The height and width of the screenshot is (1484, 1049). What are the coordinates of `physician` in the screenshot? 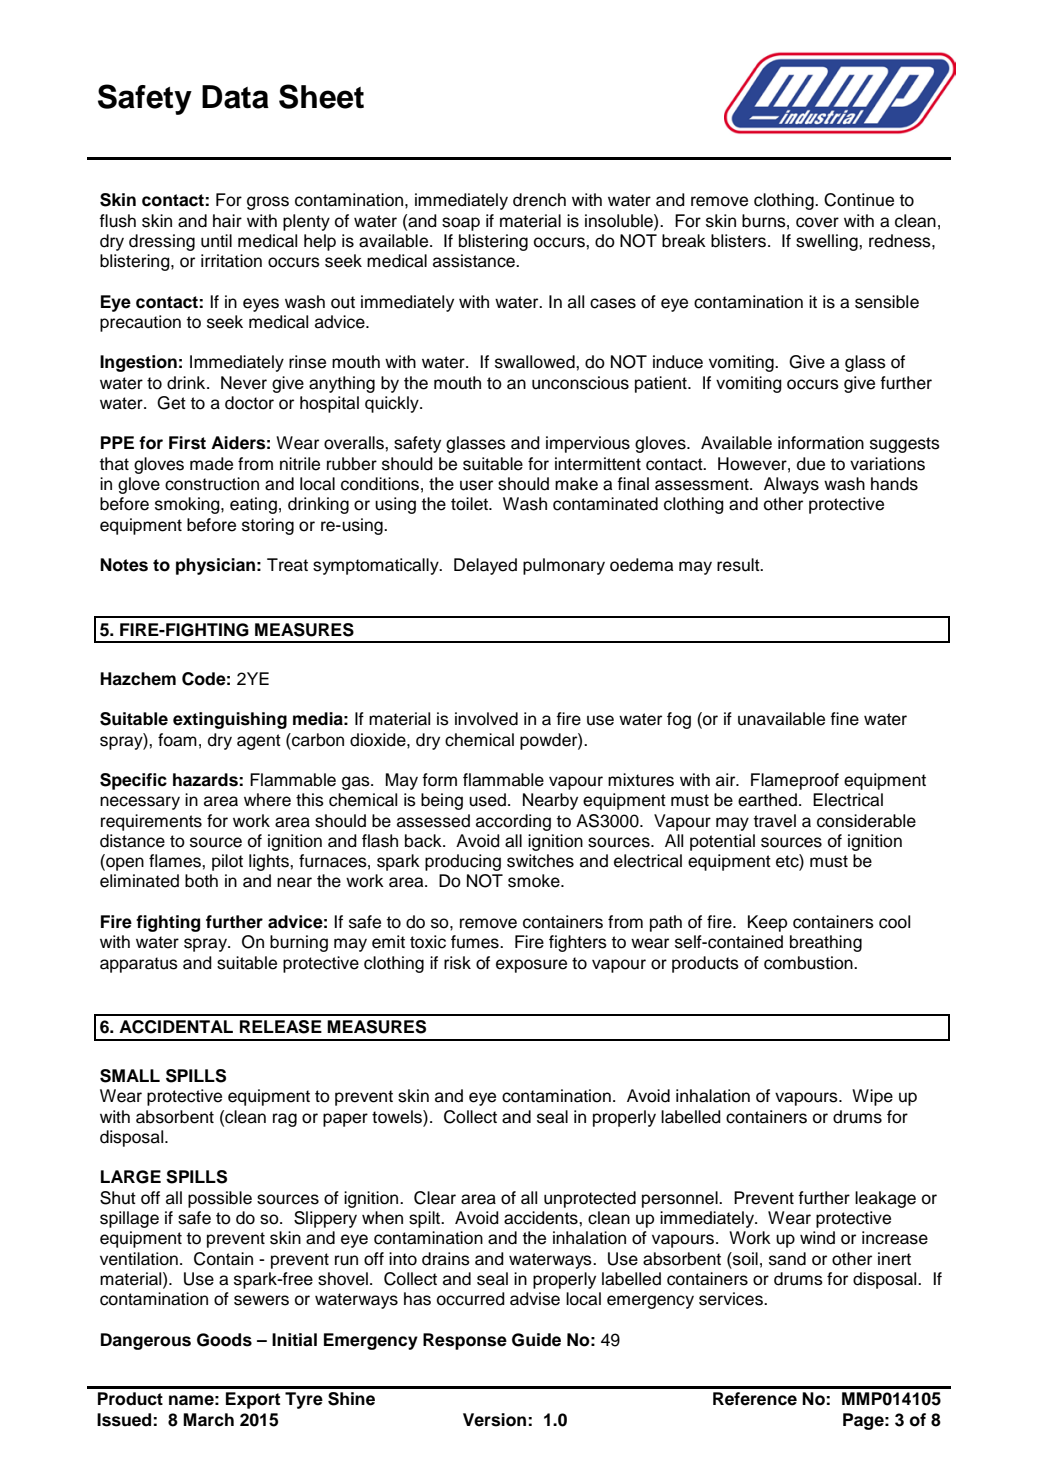 It's located at (215, 566).
